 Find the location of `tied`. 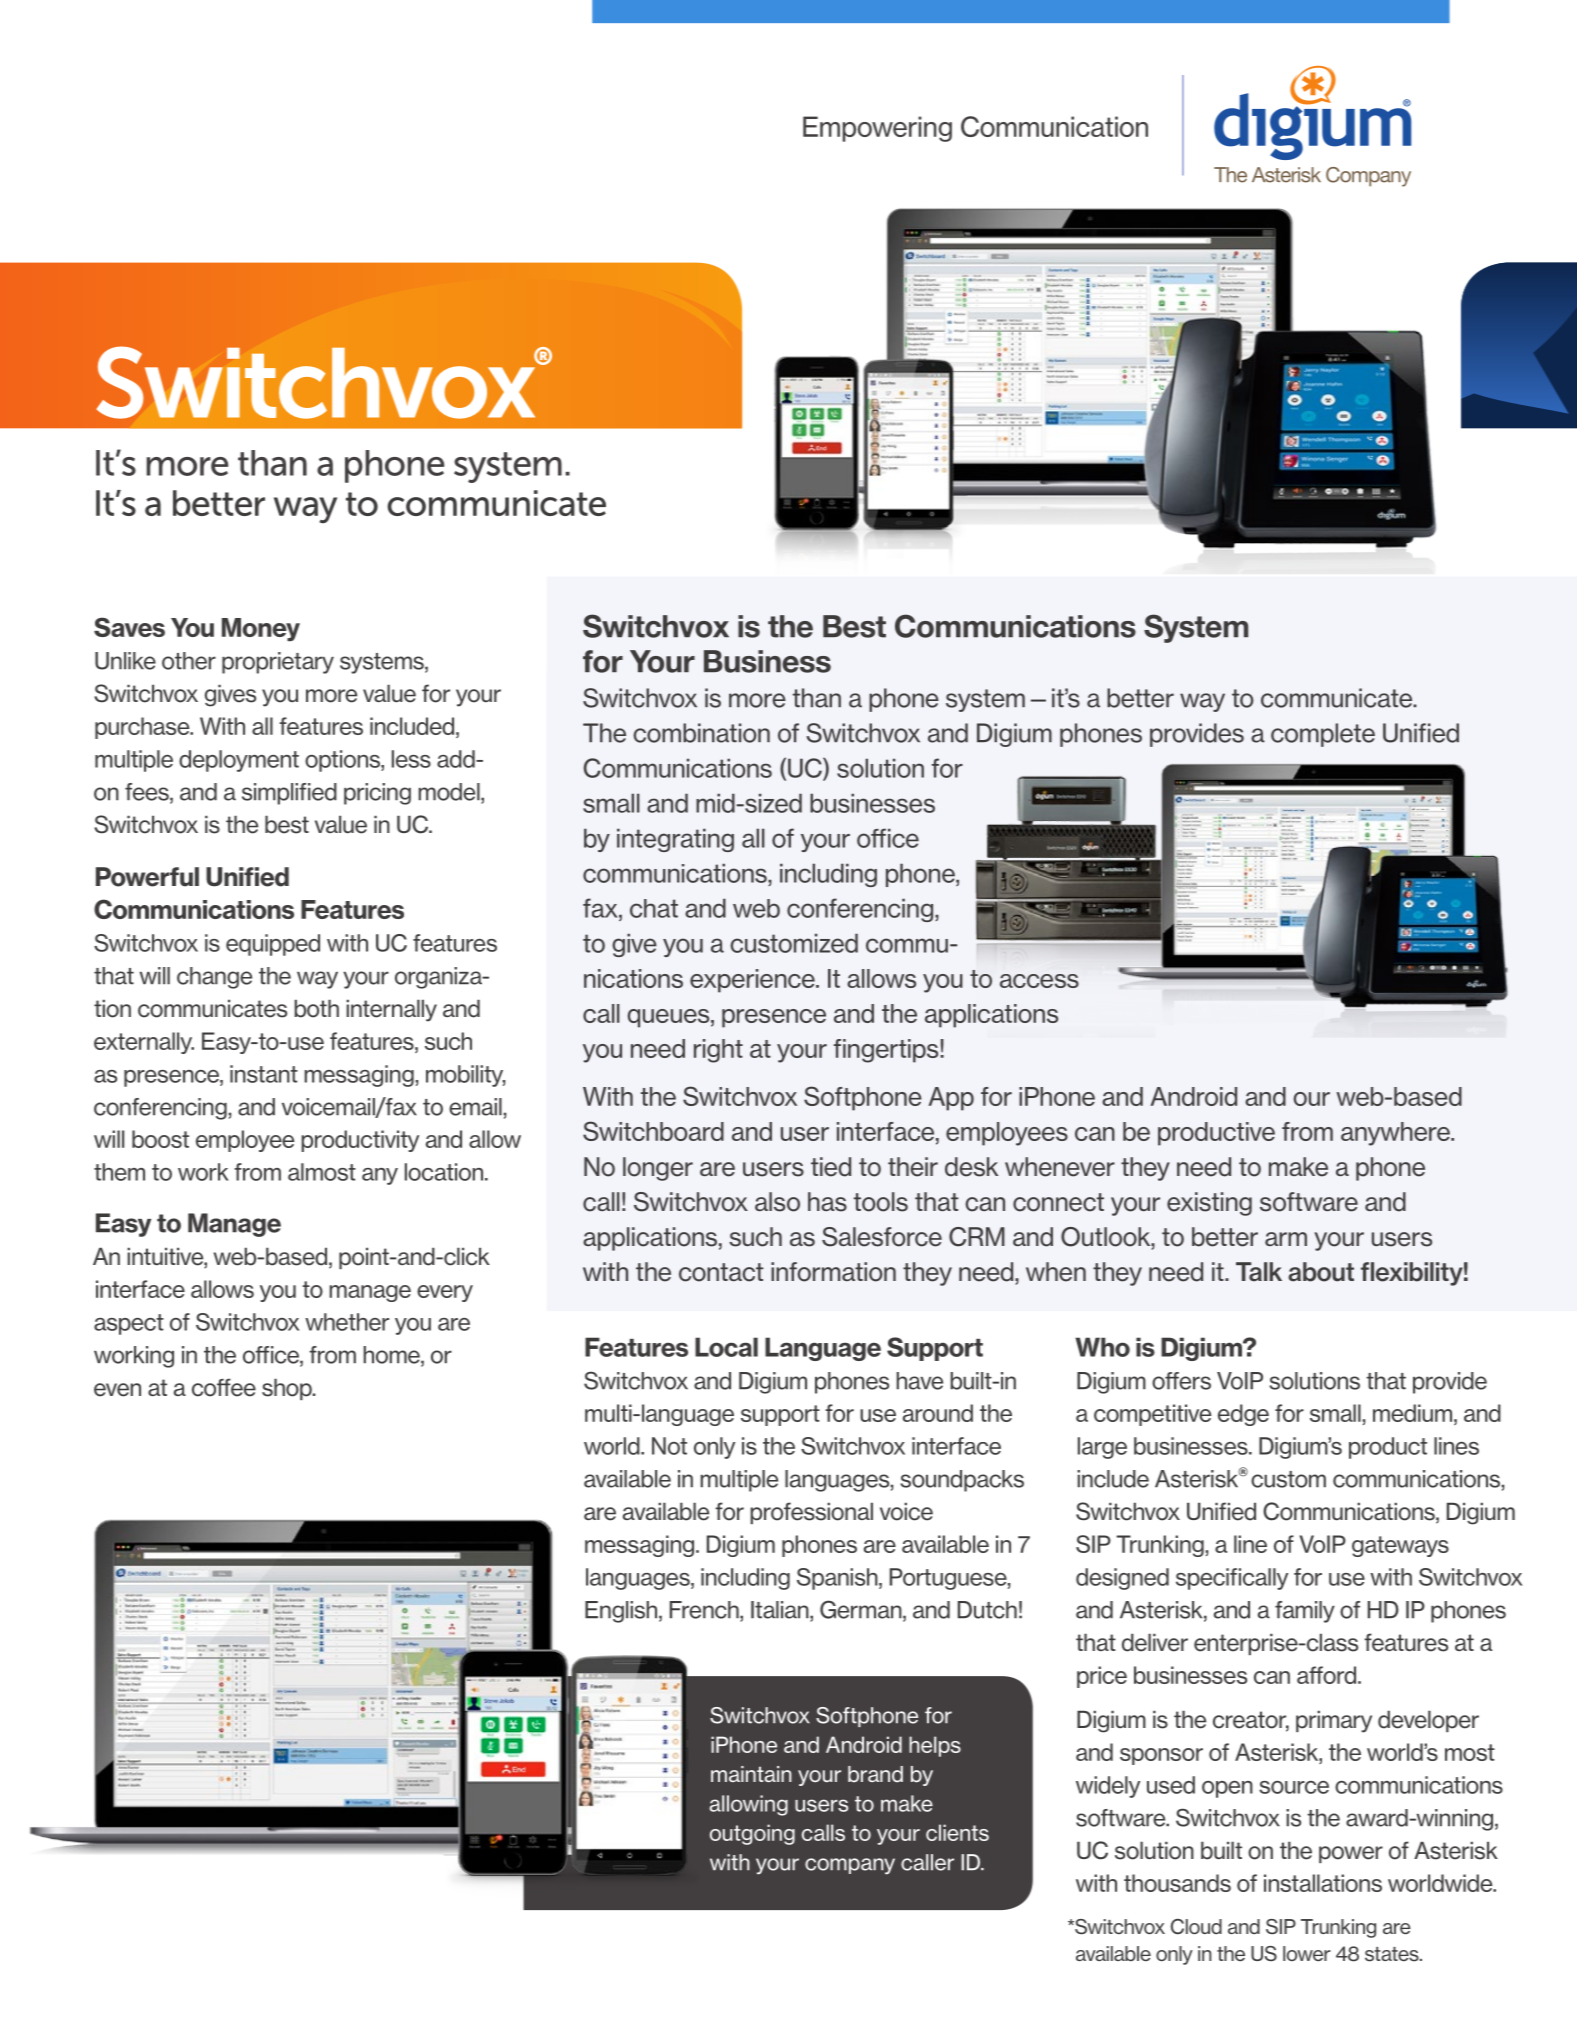

tied is located at coordinates (831, 1167).
